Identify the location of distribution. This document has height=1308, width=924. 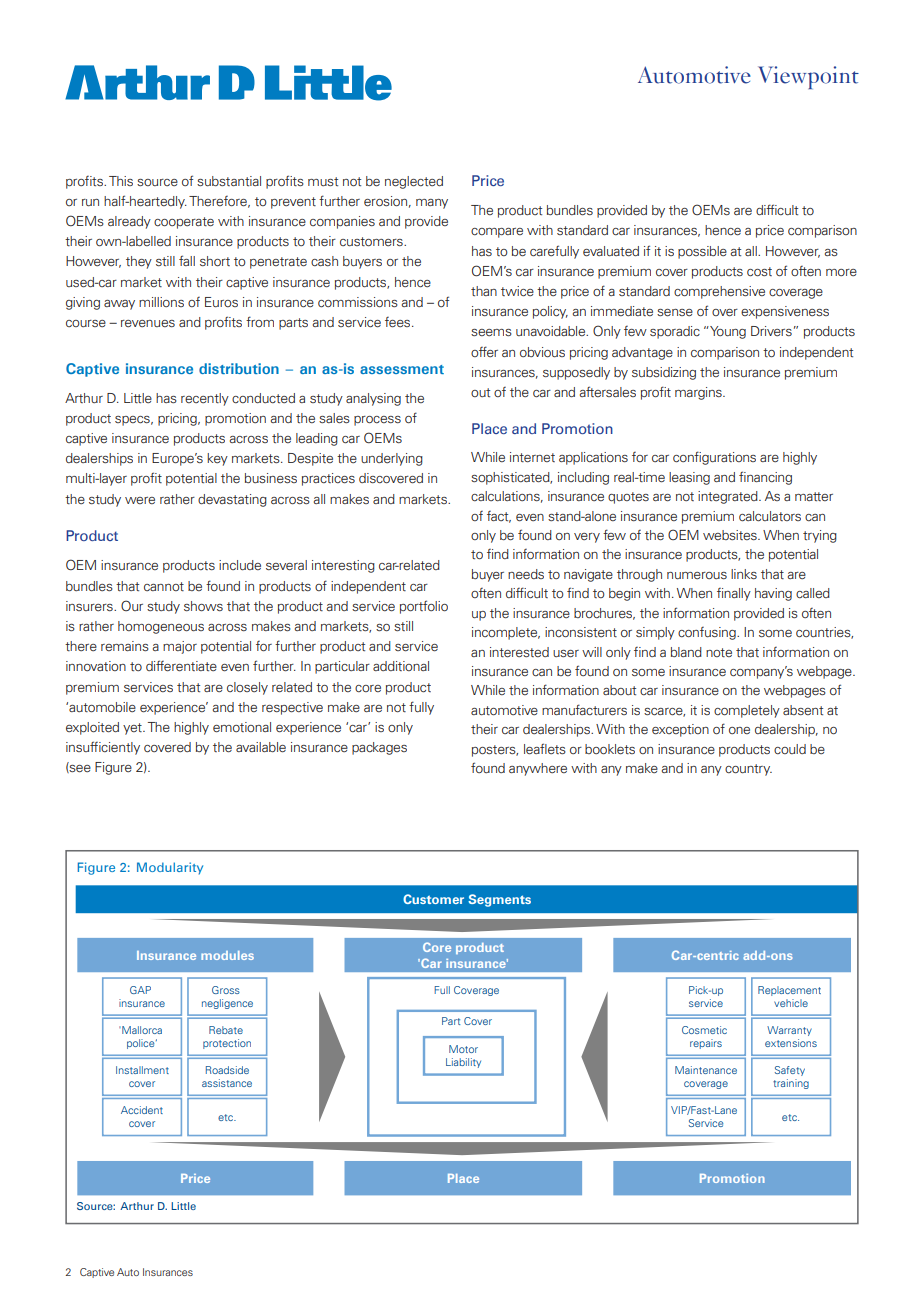
(239, 368).
